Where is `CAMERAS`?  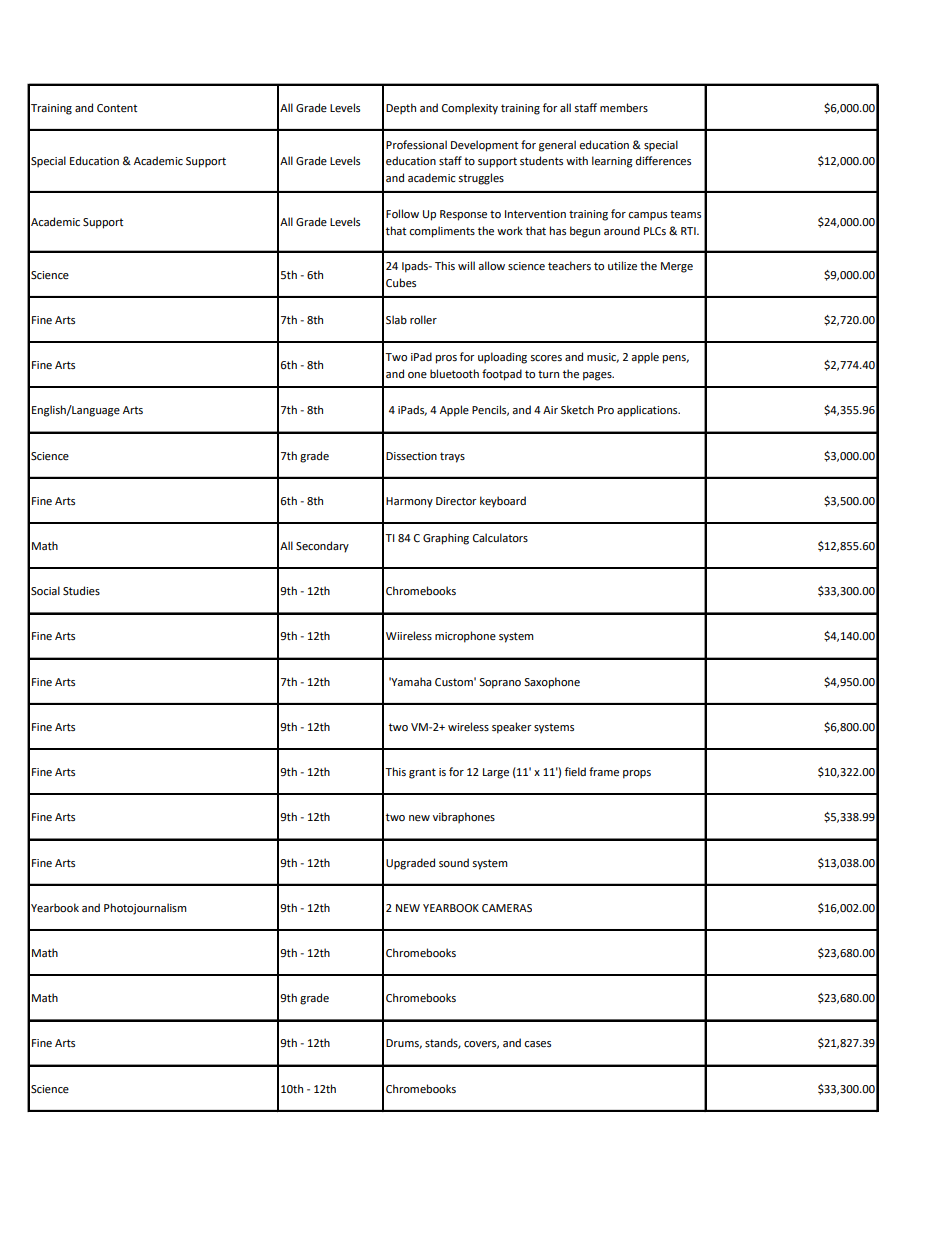 CAMERAS is located at coordinates (507, 908).
